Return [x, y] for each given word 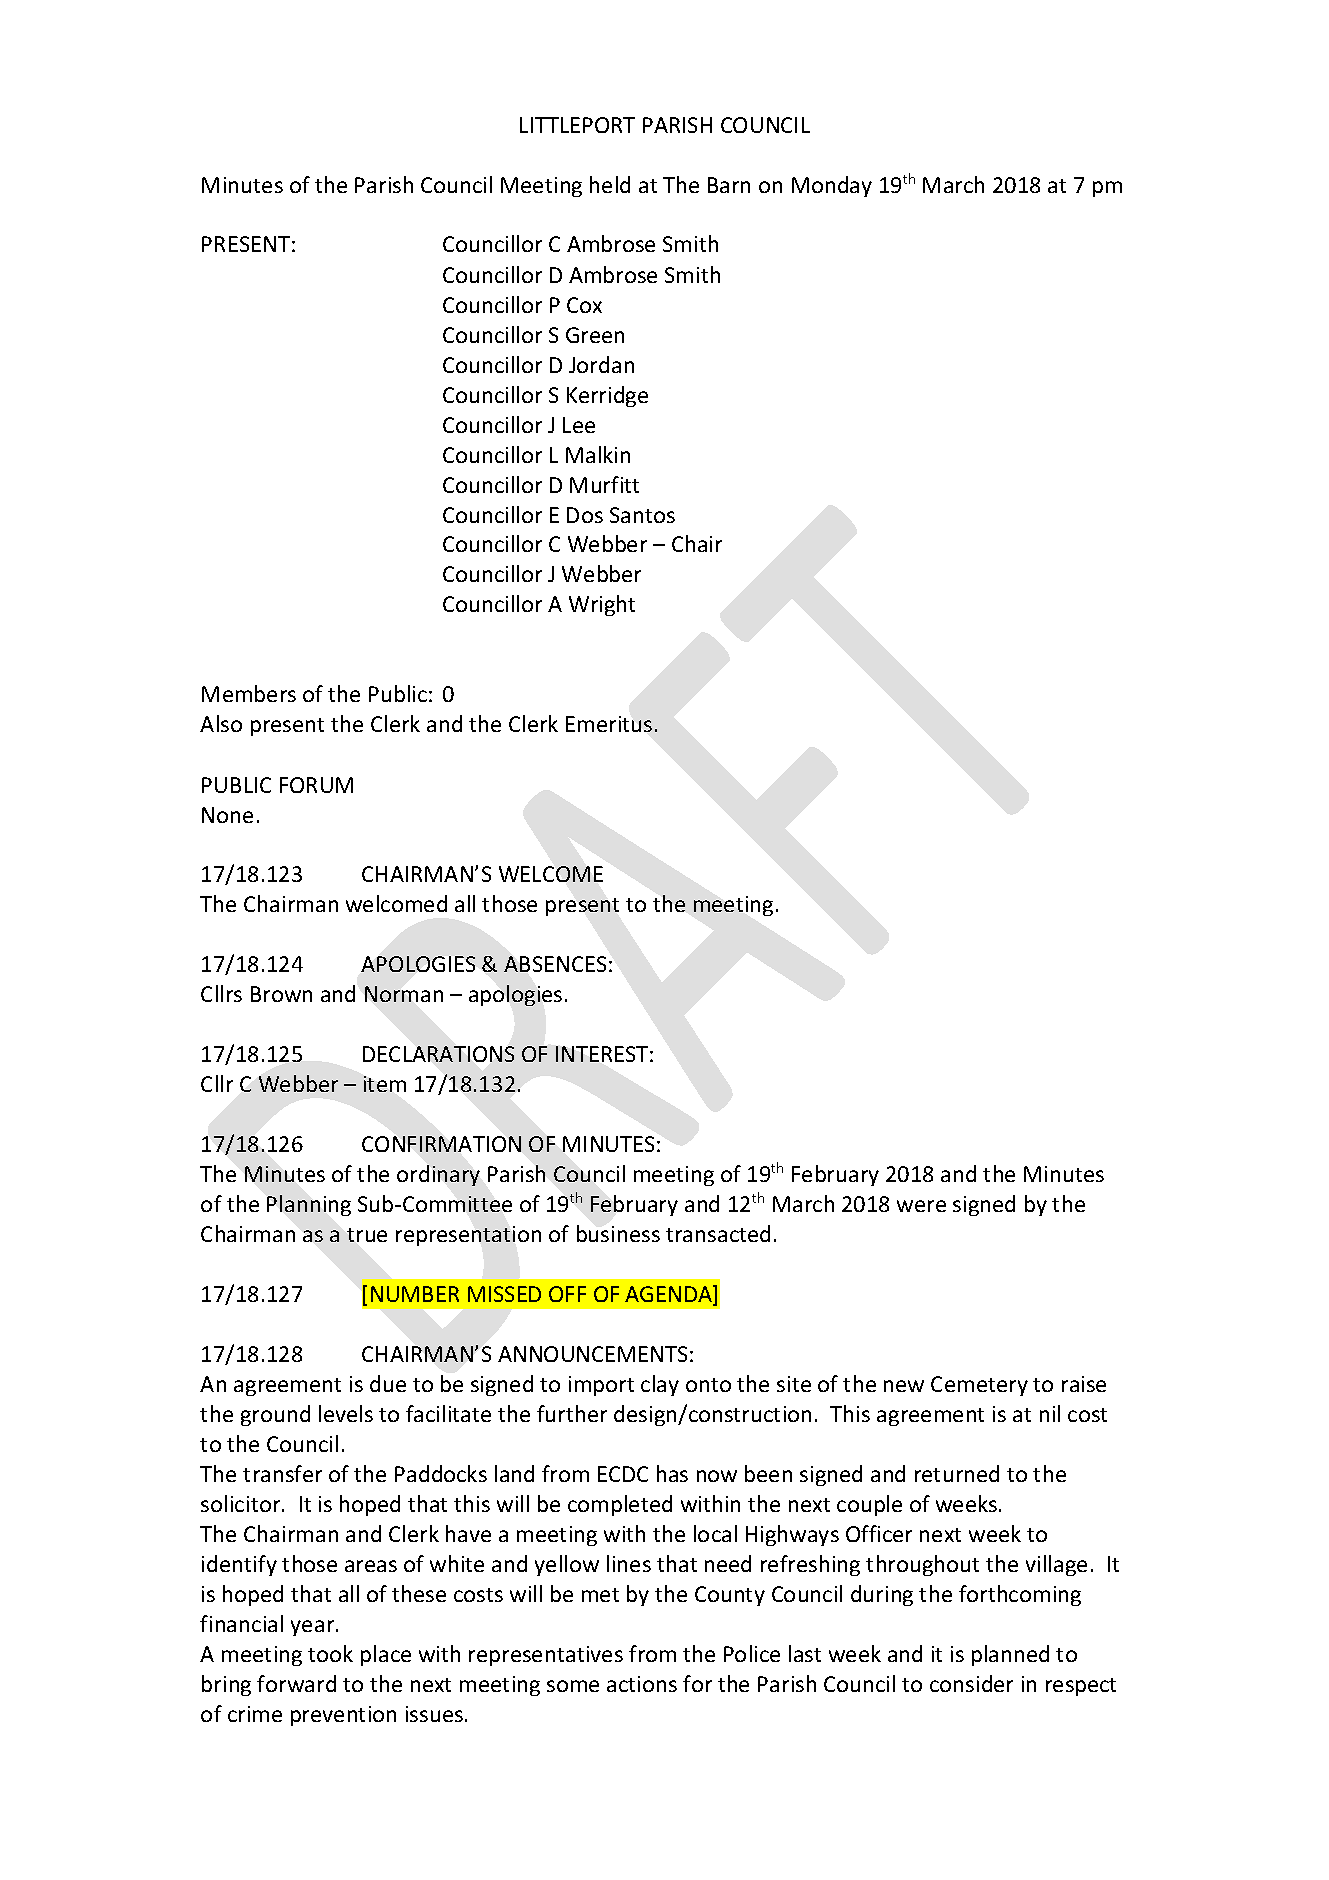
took [330, 1653]
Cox [584, 305]
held [610, 184]
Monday [832, 186]
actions [642, 1684]
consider [971, 1683]
